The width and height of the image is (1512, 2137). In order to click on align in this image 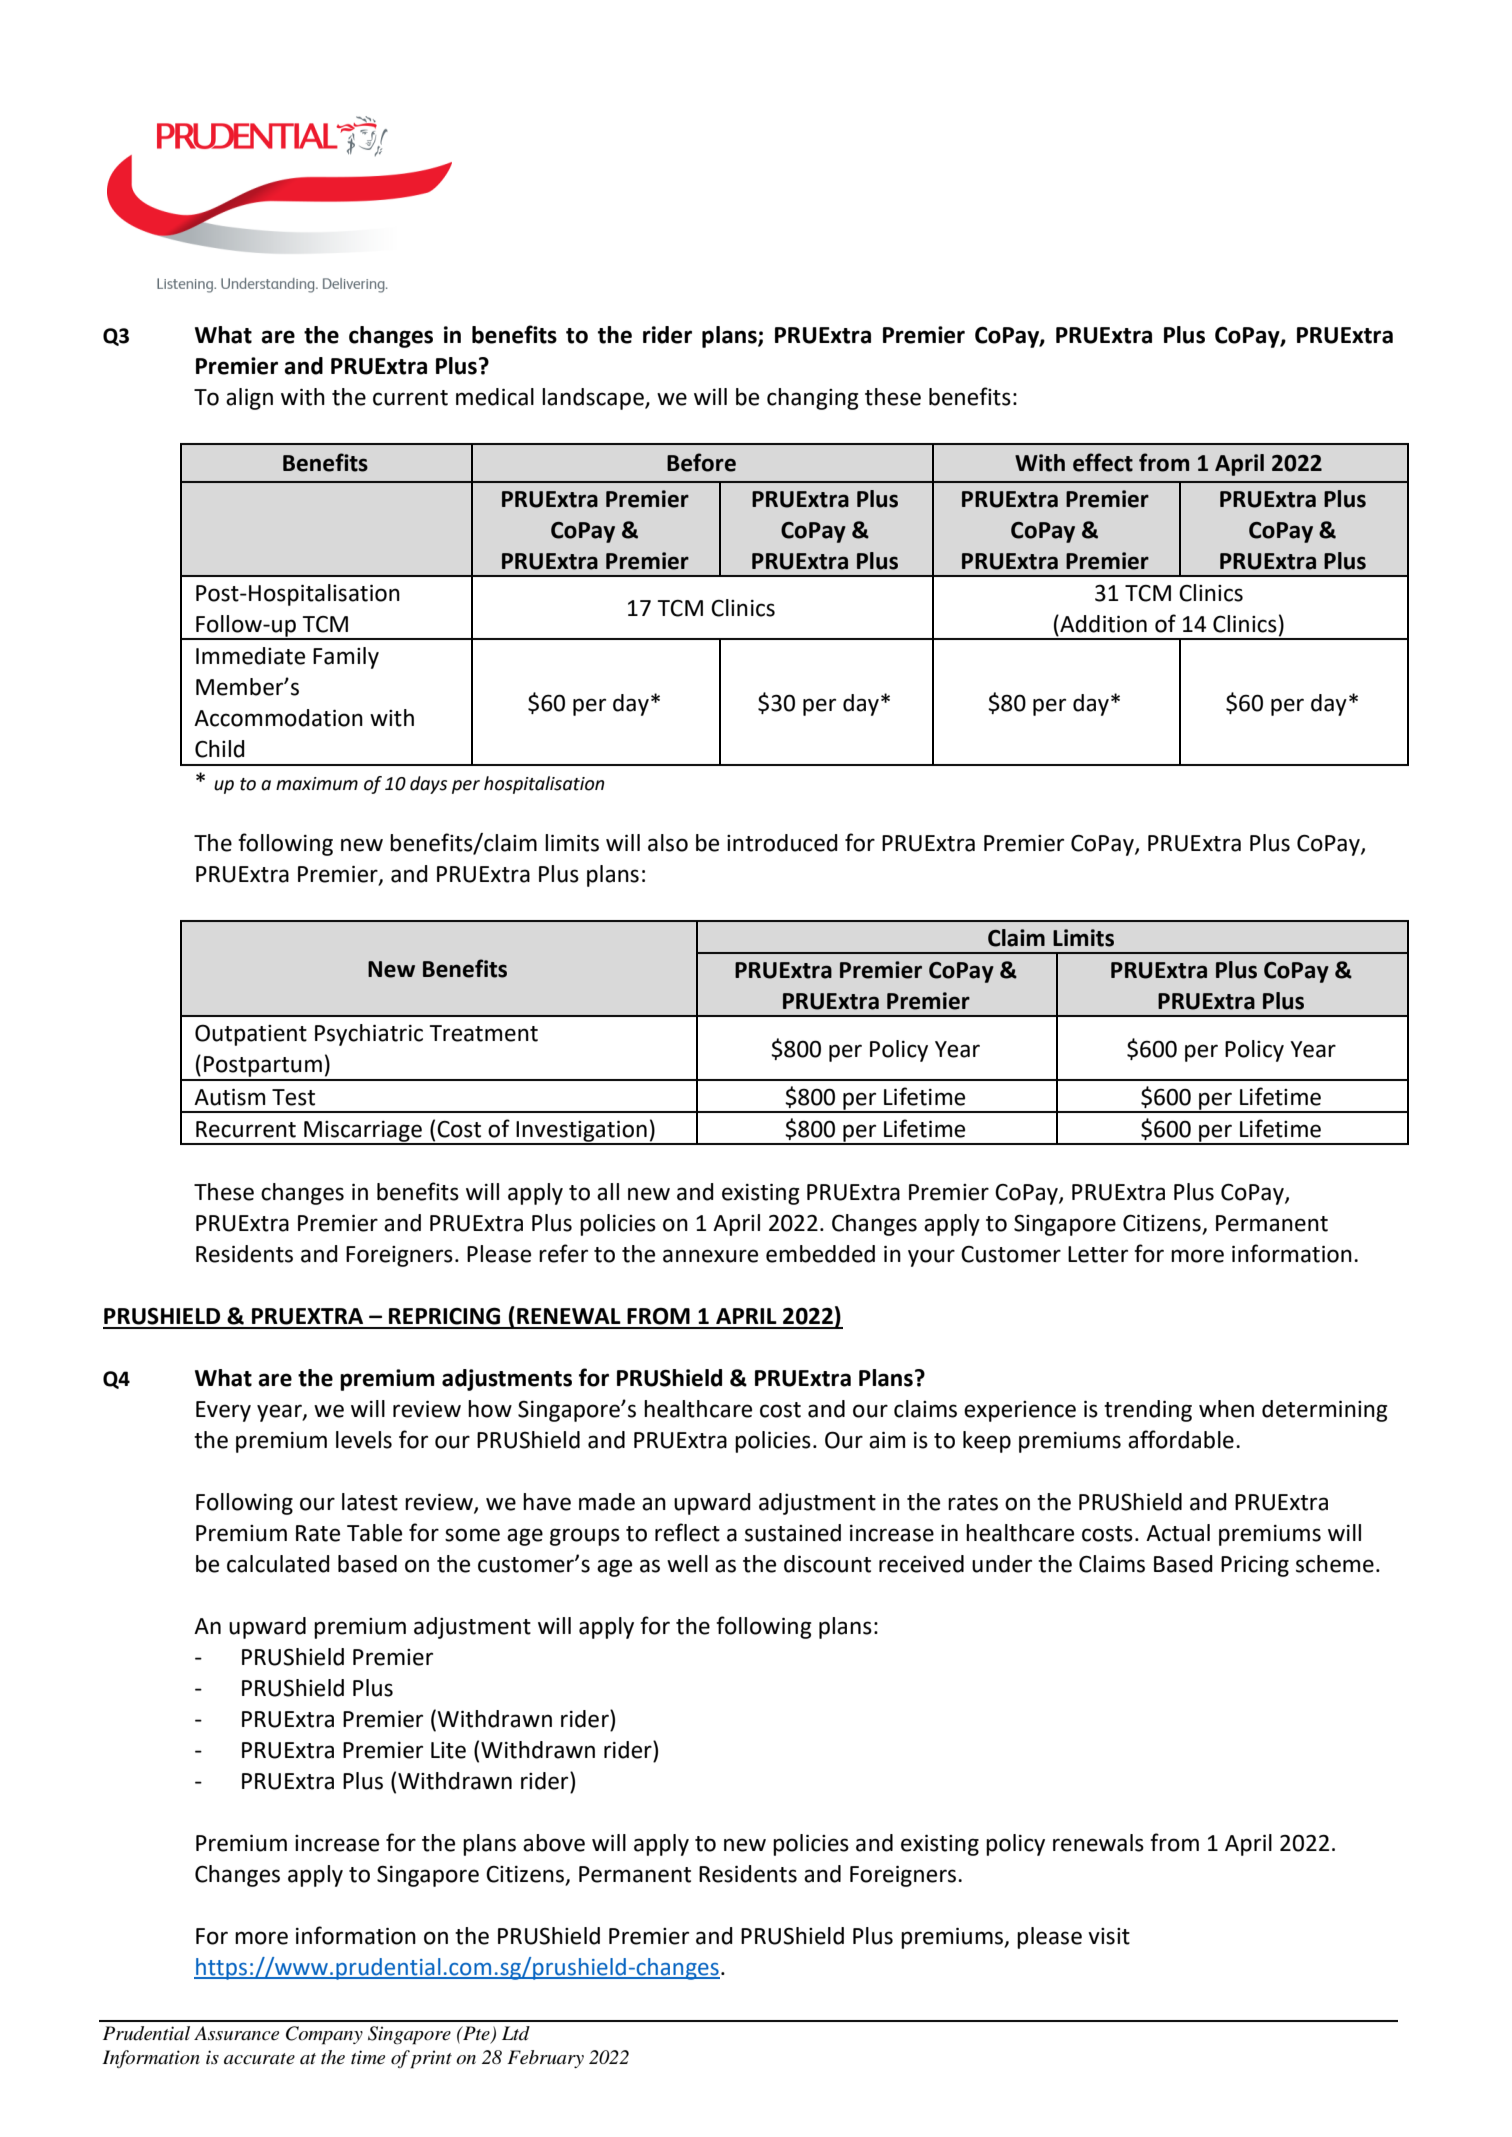, I will do `click(249, 399)`.
